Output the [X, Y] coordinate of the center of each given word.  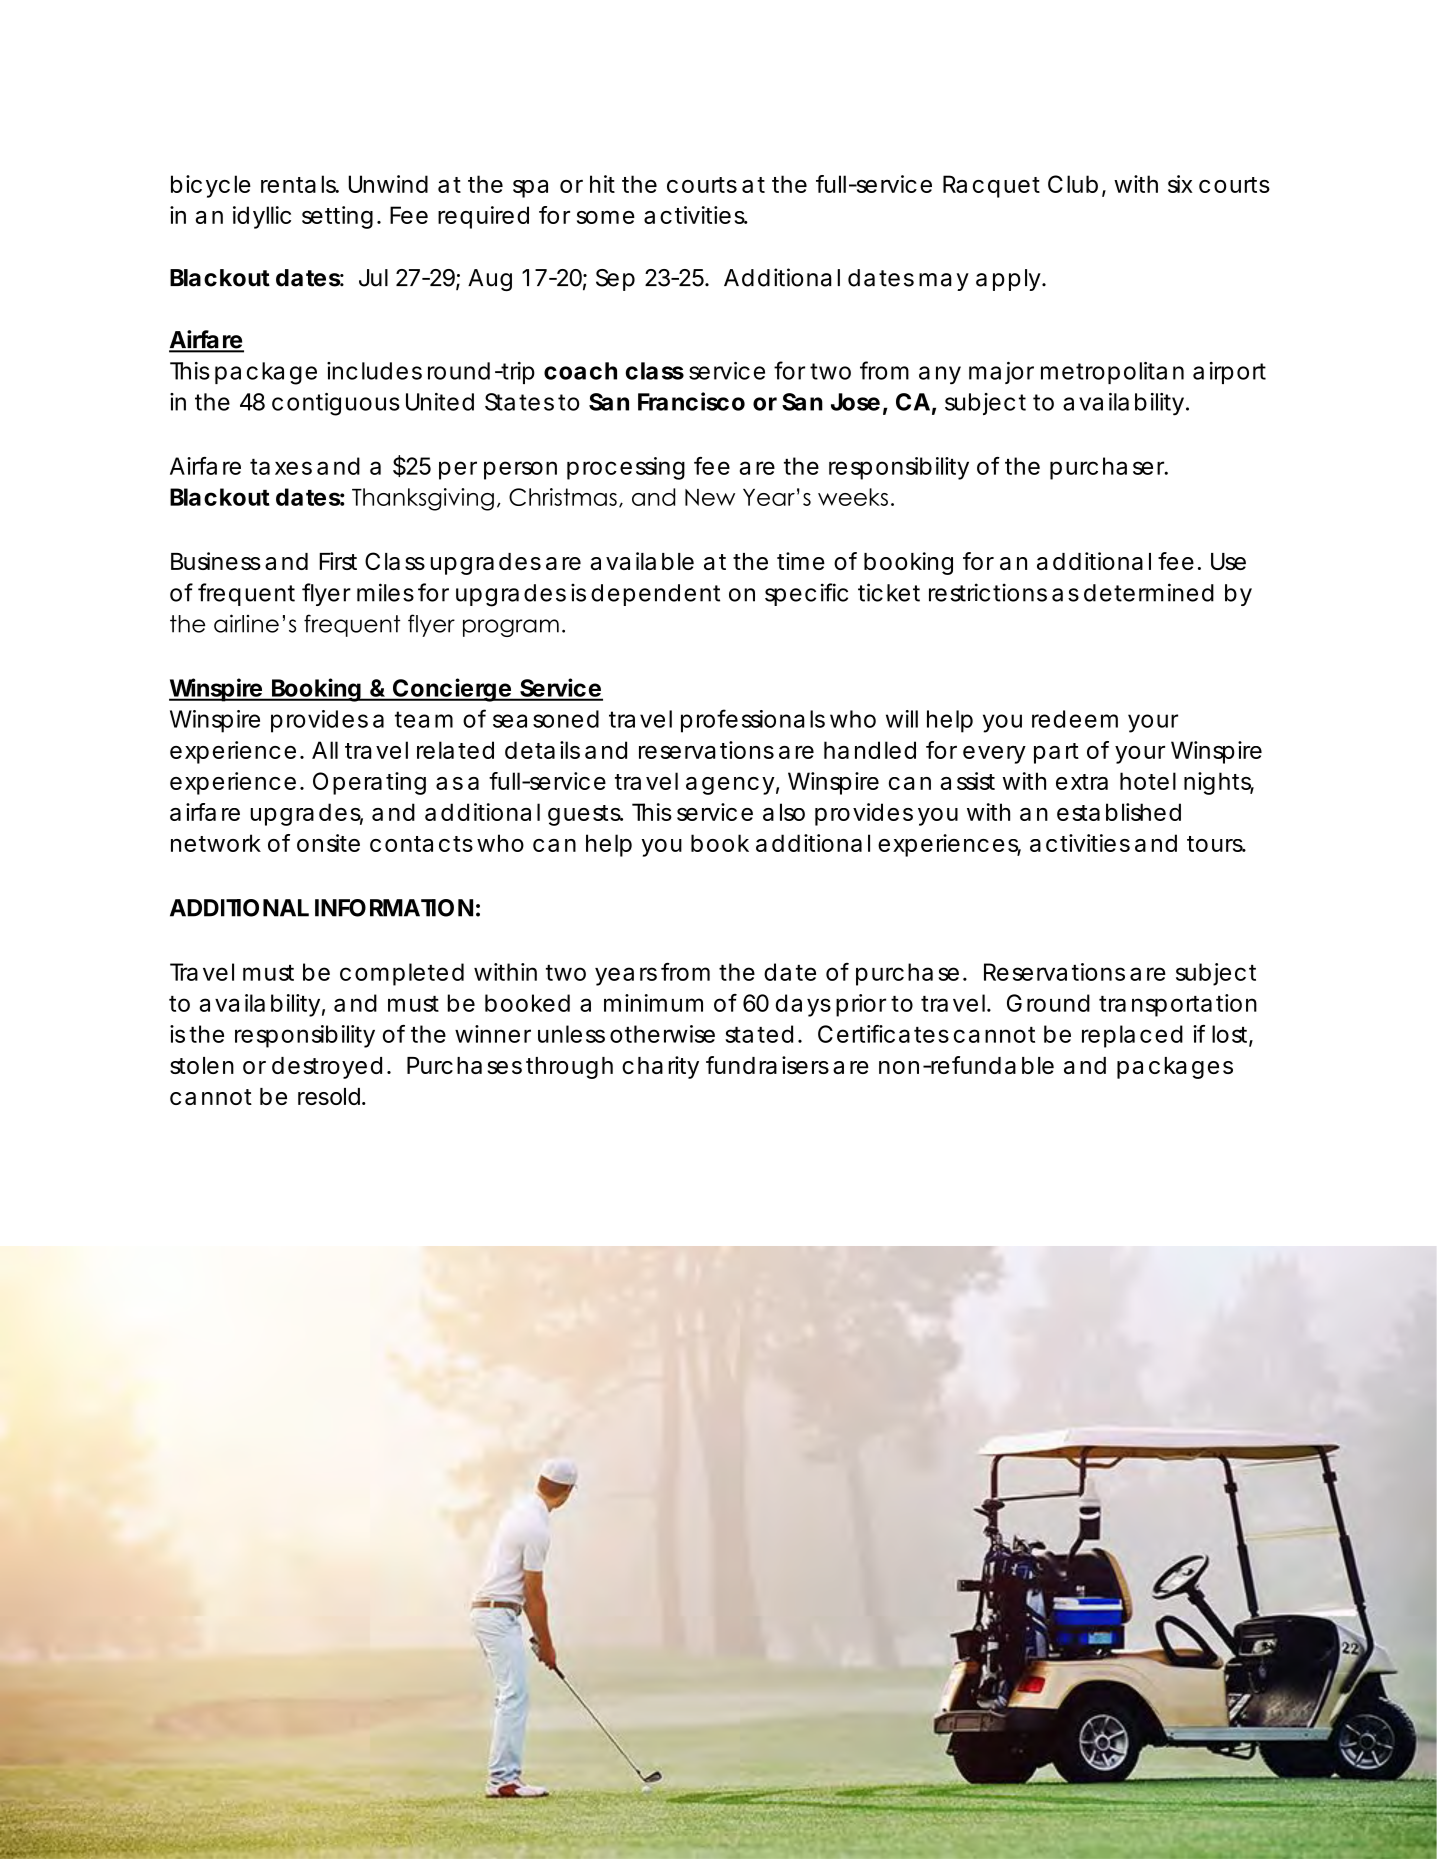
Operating [369, 783]
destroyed [327, 1068]
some [606, 217]
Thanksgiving [423, 499]
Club [1075, 185]
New [710, 497]
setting [337, 217]
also [784, 812]
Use [1228, 561]
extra [1082, 782]
